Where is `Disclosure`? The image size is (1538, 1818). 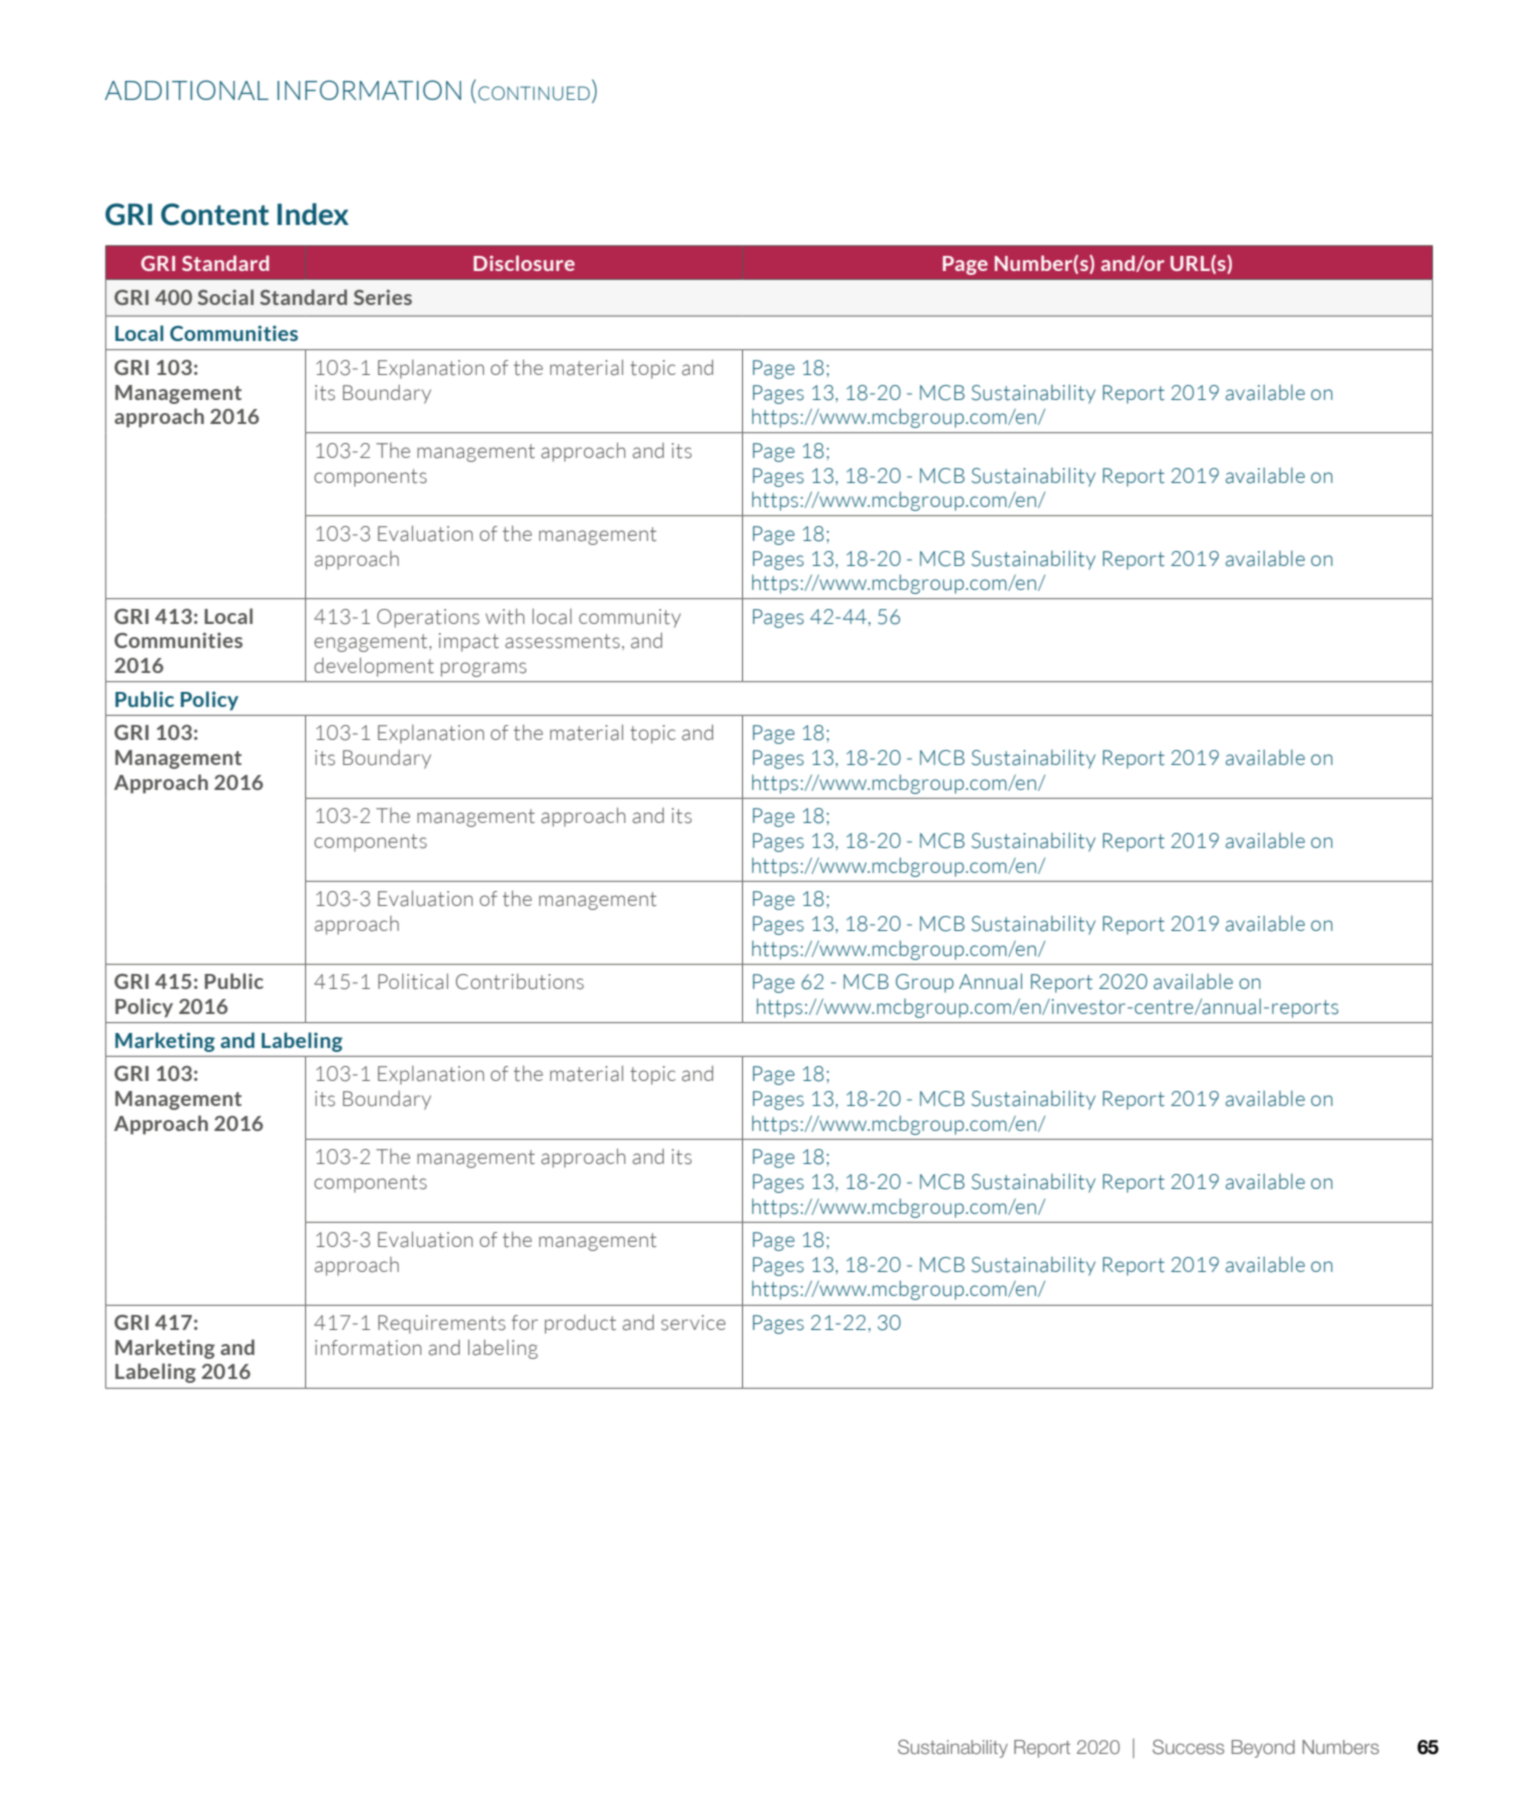 Disclosure is located at coordinates (524, 263).
